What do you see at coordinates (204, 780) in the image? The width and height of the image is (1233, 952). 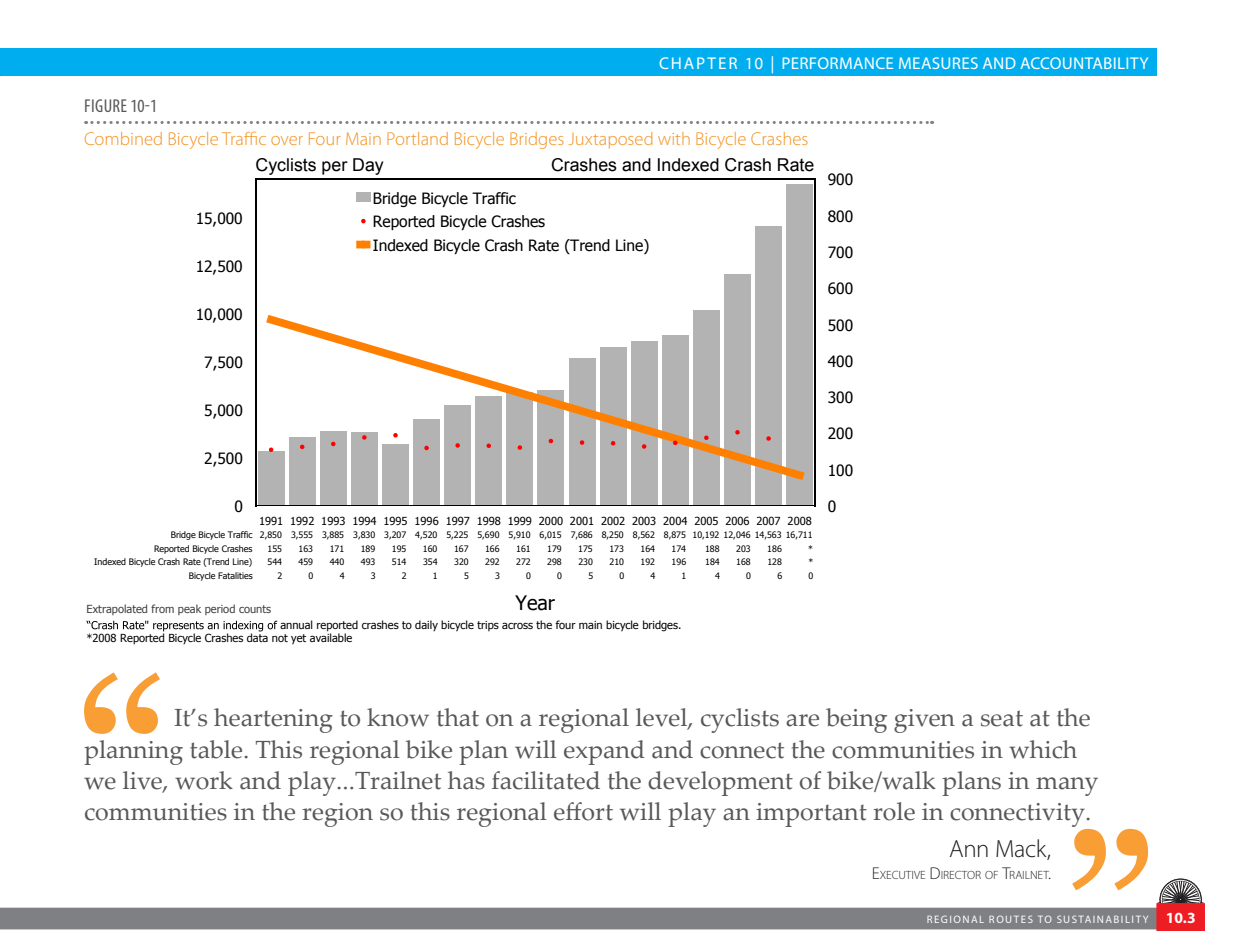 I see `work` at bounding box center [204, 780].
